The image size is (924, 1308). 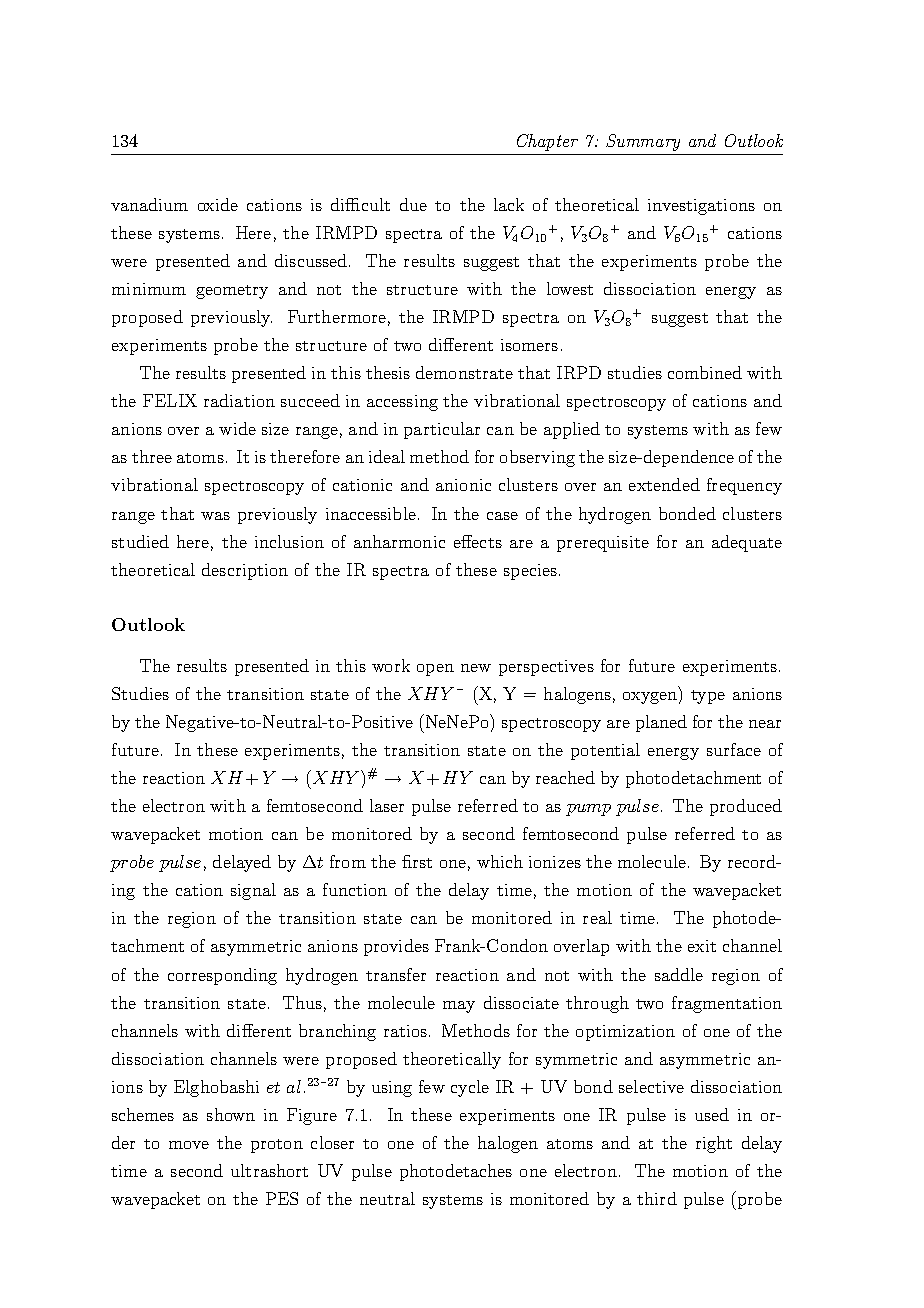 What do you see at coordinates (253, 891) in the screenshot?
I see `signal` at bounding box center [253, 891].
